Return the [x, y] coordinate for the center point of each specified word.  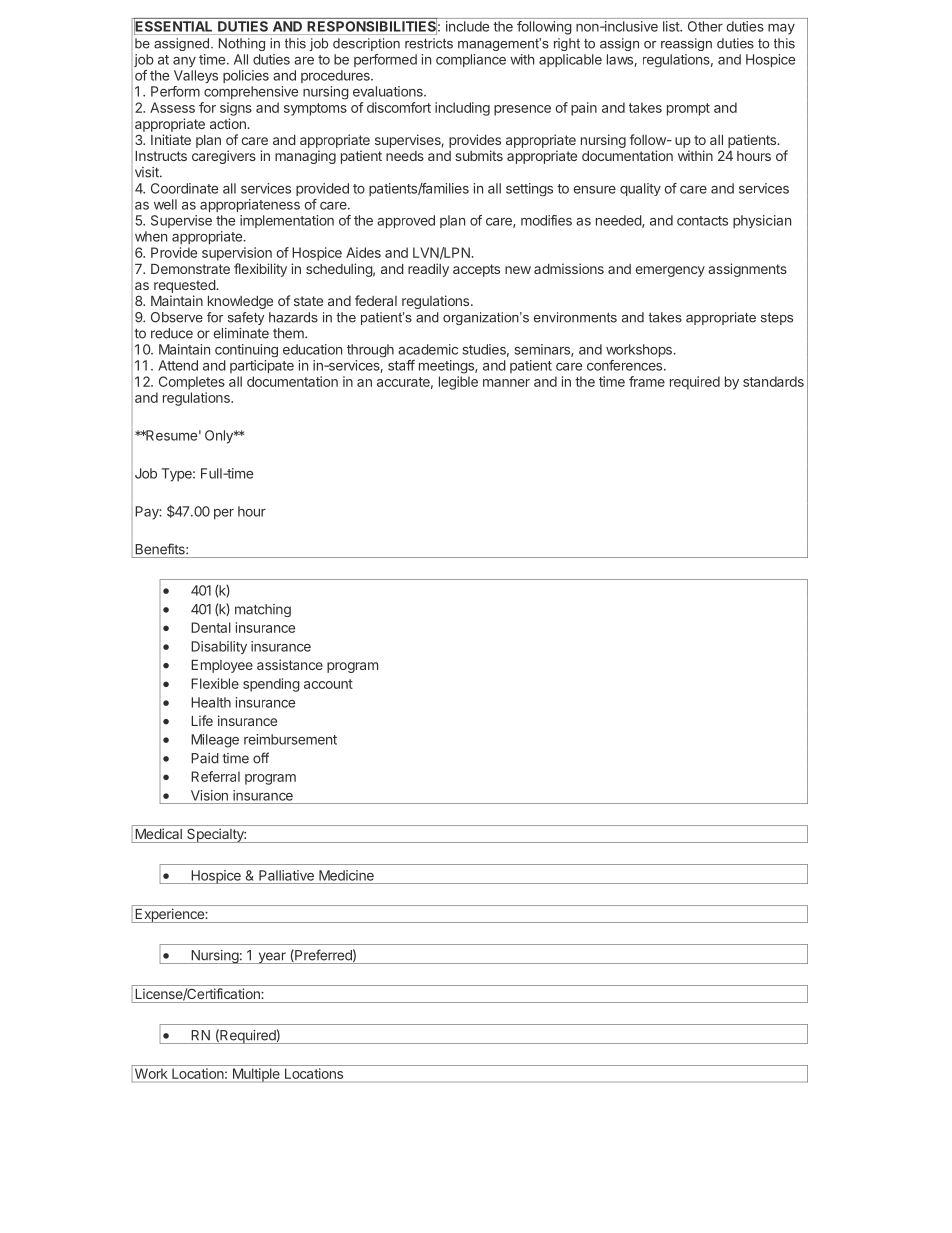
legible [458, 383]
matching [263, 610]
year [272, 958]
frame [647, 381]
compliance [471, 60]
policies [246, 76]
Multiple [256, 1075]
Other [705, 26]
